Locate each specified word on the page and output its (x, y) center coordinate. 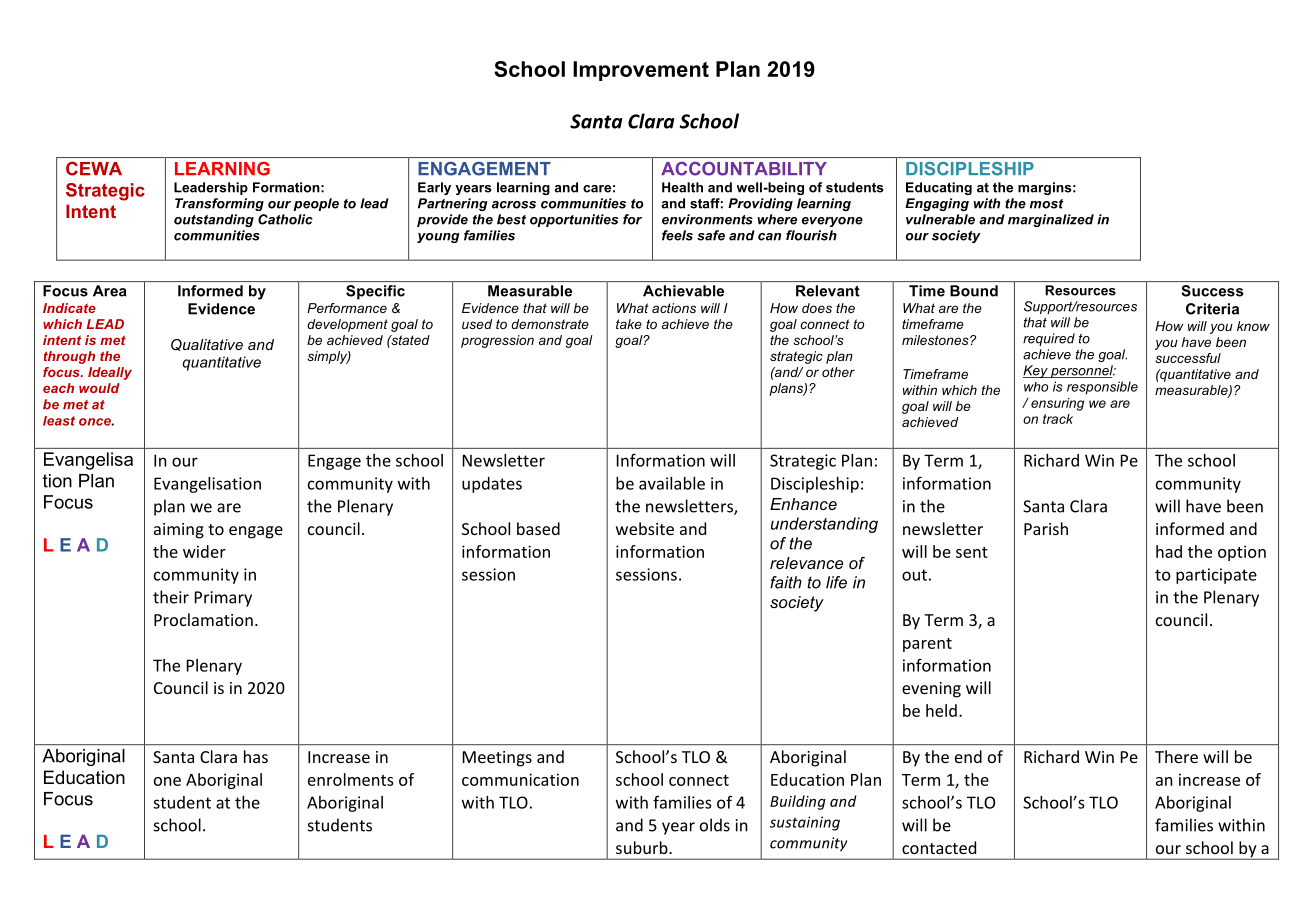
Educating (939, 188)
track (1058, 419)
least (59, 421)
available (672, 483)
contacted (939, 847)
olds (715, 825)
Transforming (219, 204)
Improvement (641, 71)
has (256, 756)
